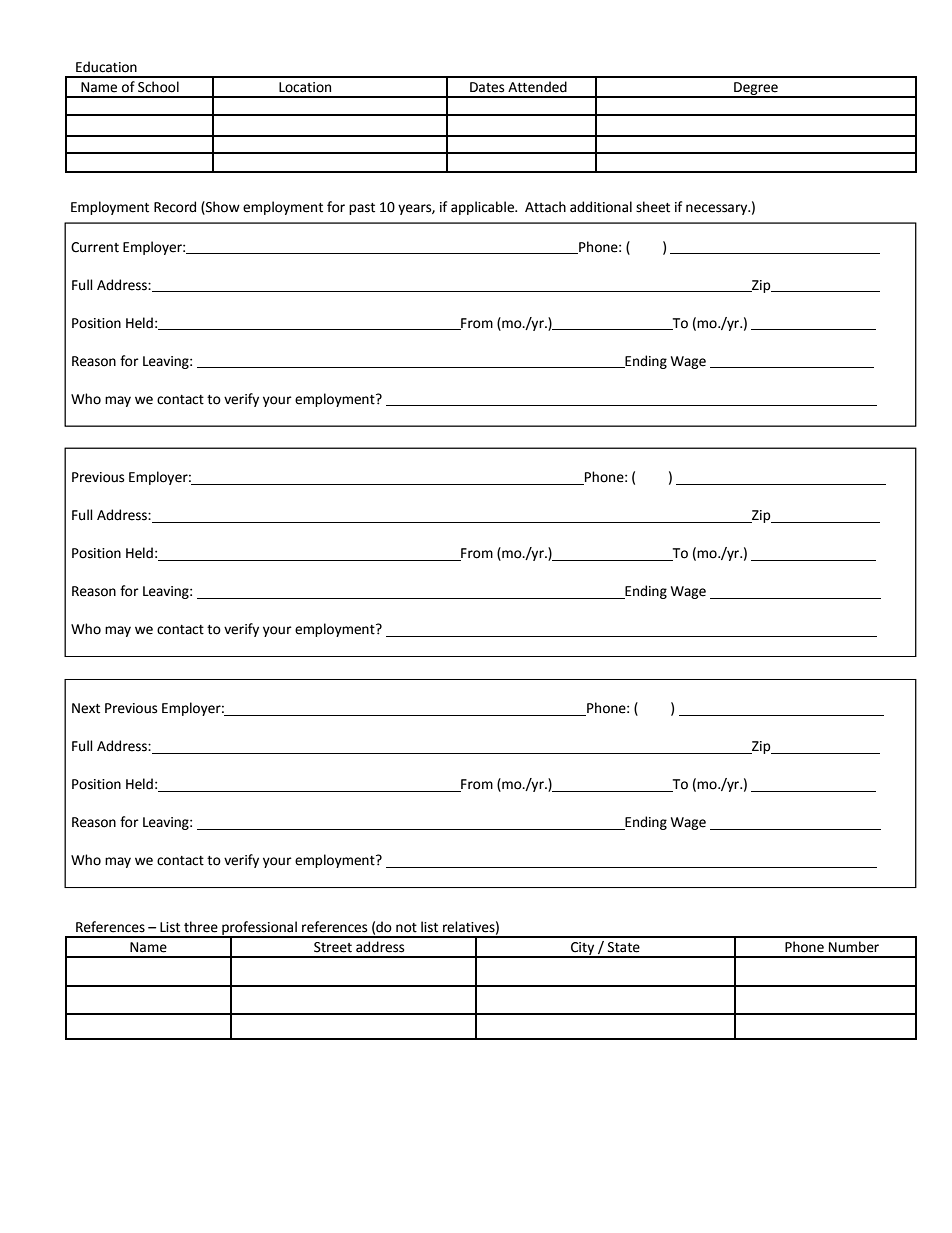 This screenshot has width=952, height=1233. What do you see at coordinates (624, 947) in the screenshot?
I see `State` at bounding box center [624, 947].
